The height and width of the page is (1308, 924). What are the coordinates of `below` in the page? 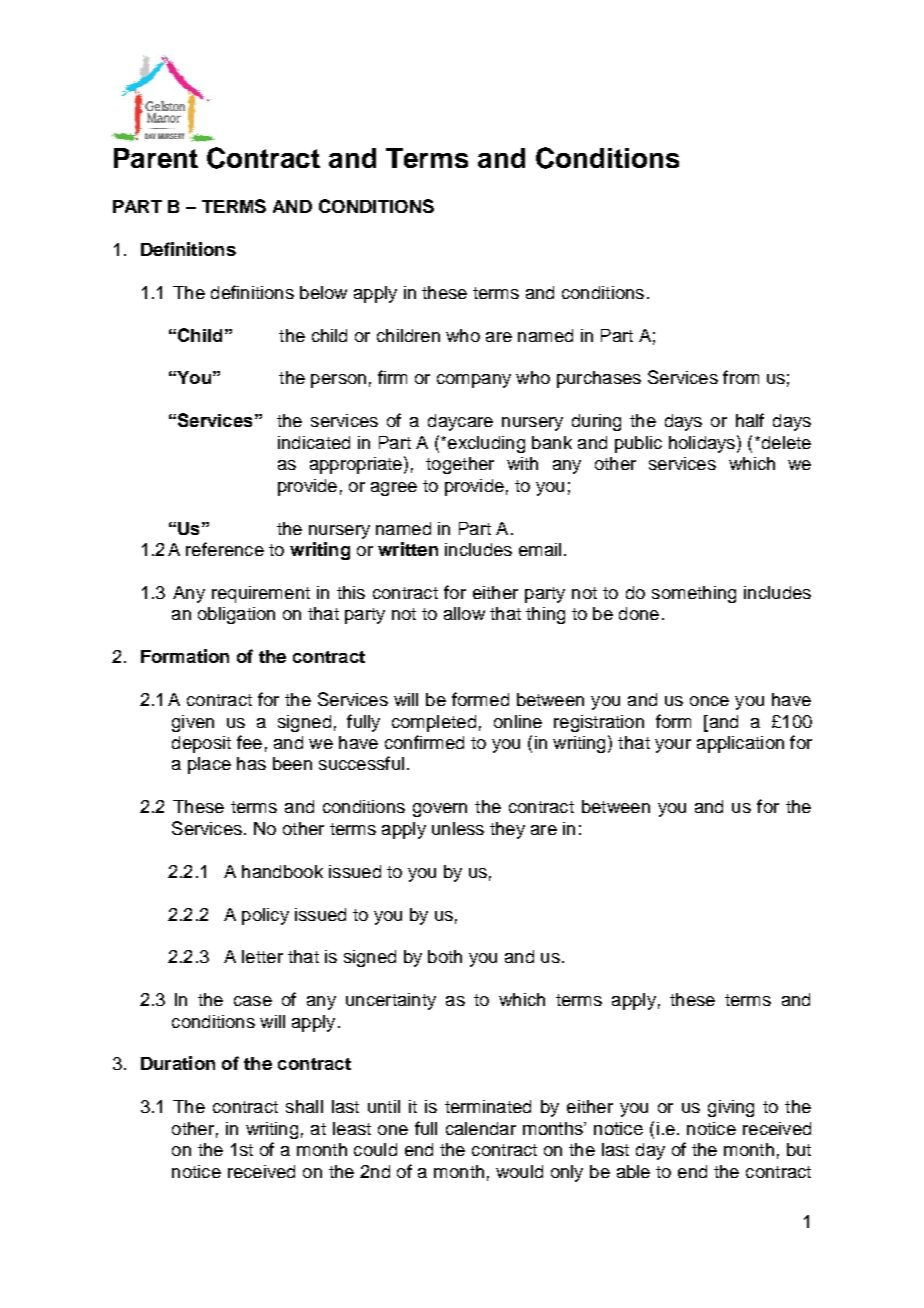 It's located at (323, 292).
